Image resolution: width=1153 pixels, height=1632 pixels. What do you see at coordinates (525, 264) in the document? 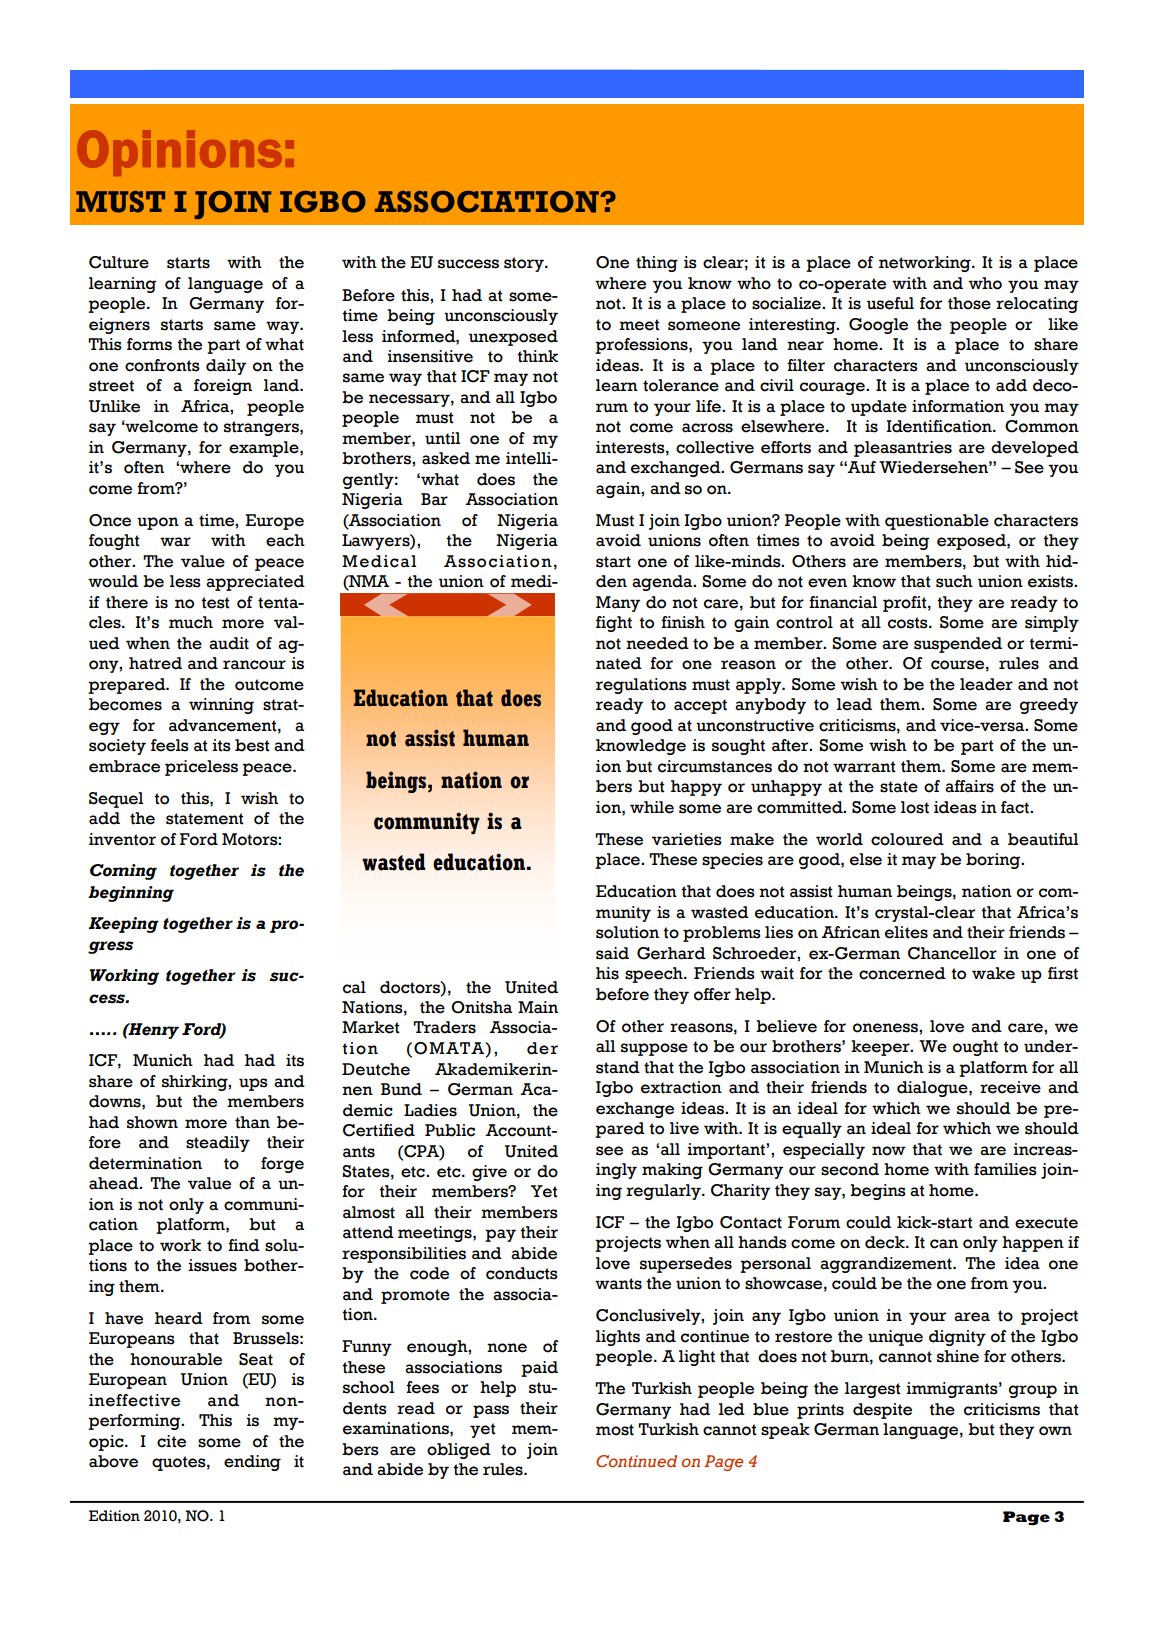
I see `story` at bounding box center [525, 264].
